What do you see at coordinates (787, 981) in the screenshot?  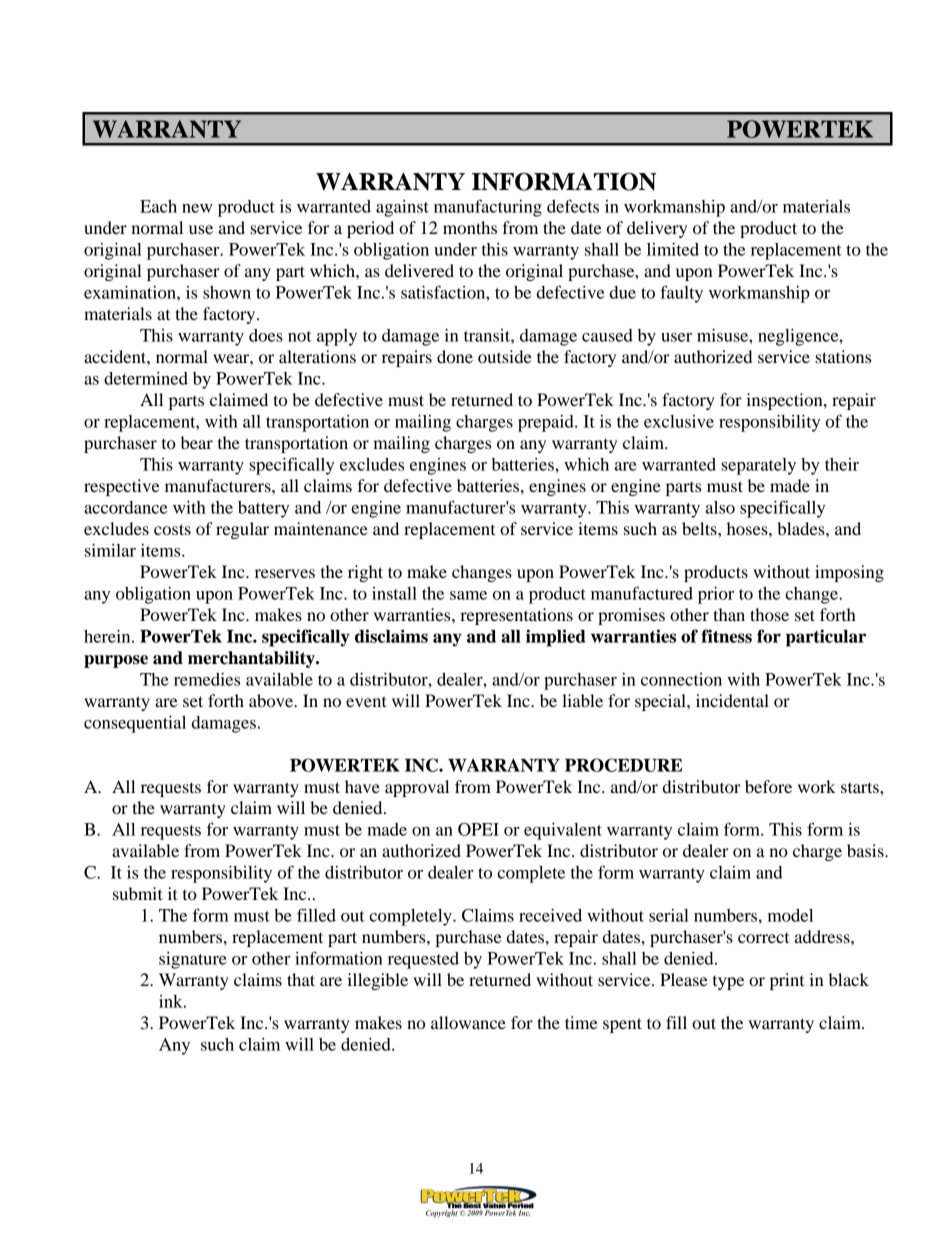 I see `print` at bounding box center [787, 981].
